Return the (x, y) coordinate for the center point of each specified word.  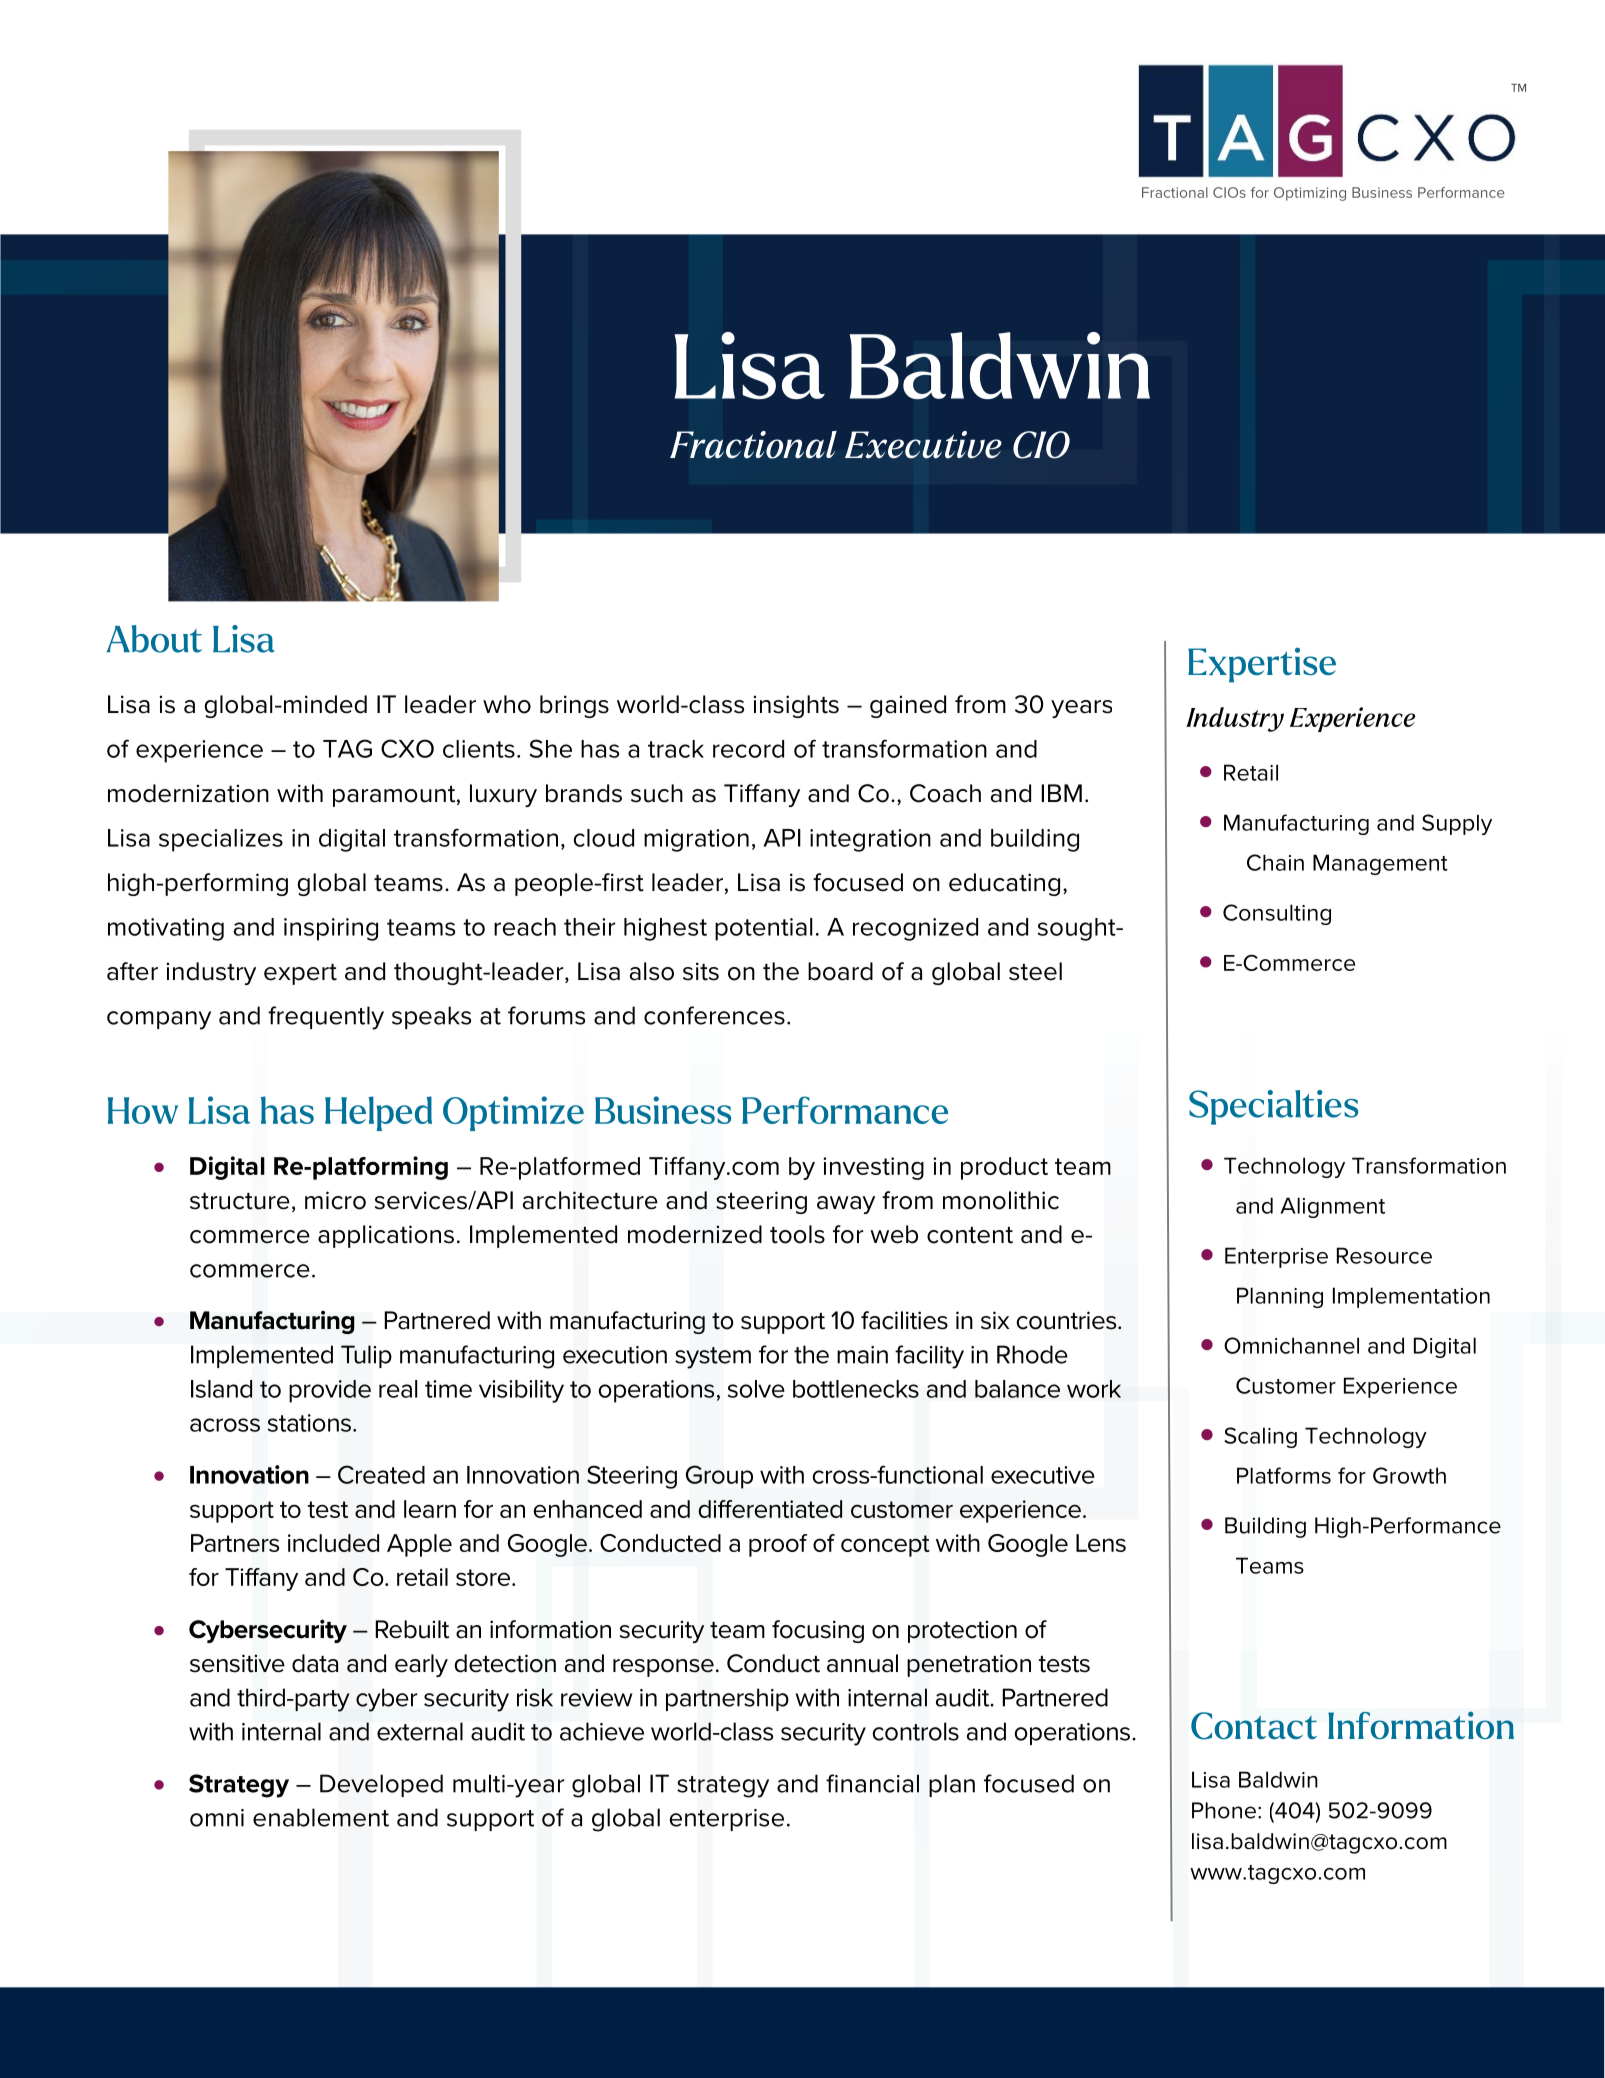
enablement (321, 1817)
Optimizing (1310, 194)
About (154, 639)
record (748, 749)
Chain (1275, 862)
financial (872, 1783)
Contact (1254, 1726)
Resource (1384, 1255)
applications (386, 1236)
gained (908, 706)
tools (797, 1234)
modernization (188, 793)
